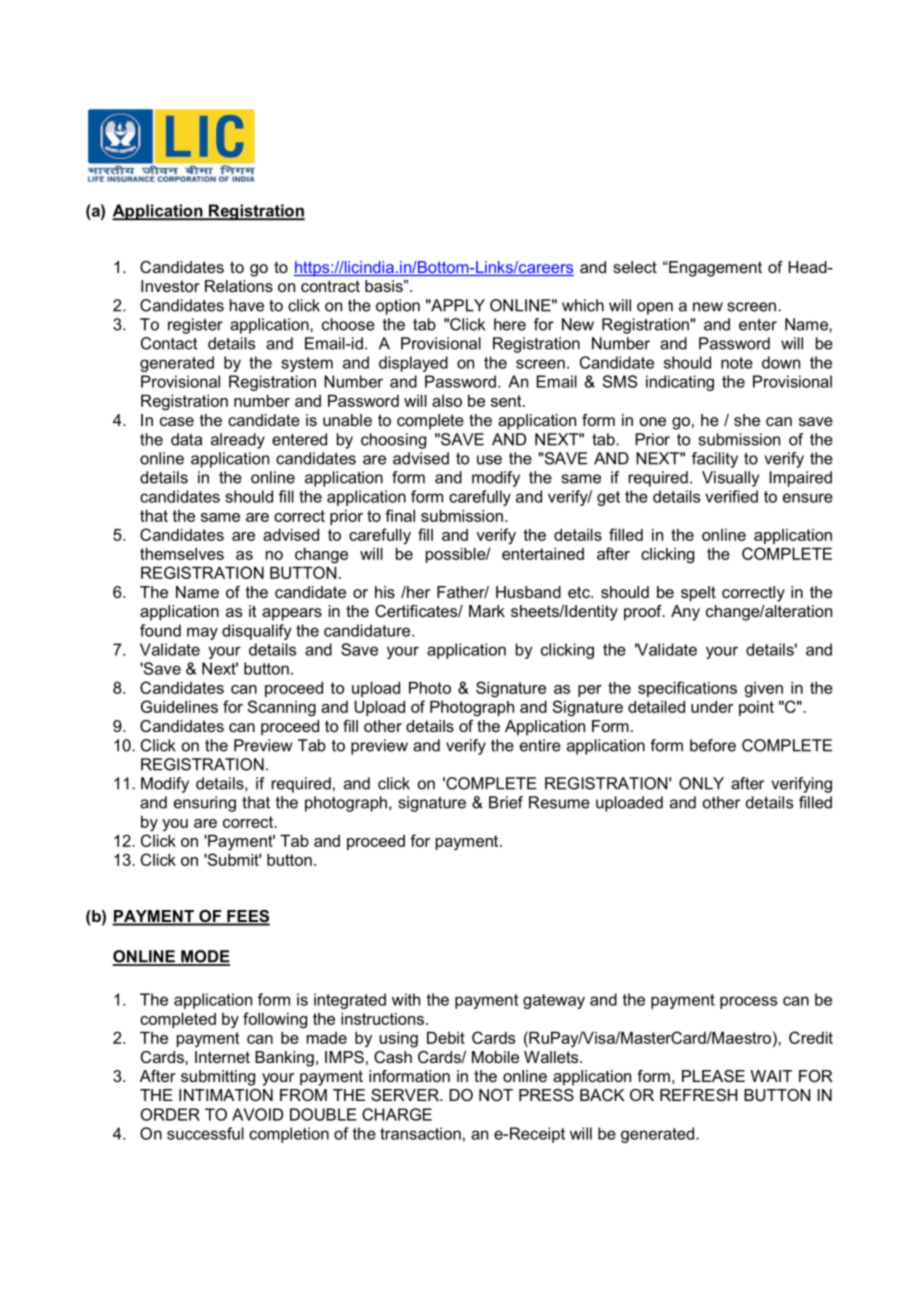 This screenshot has width=924, height=1308. Describe the element at coordinates (712, 707) in the screenshot. I see `under` at that location.
